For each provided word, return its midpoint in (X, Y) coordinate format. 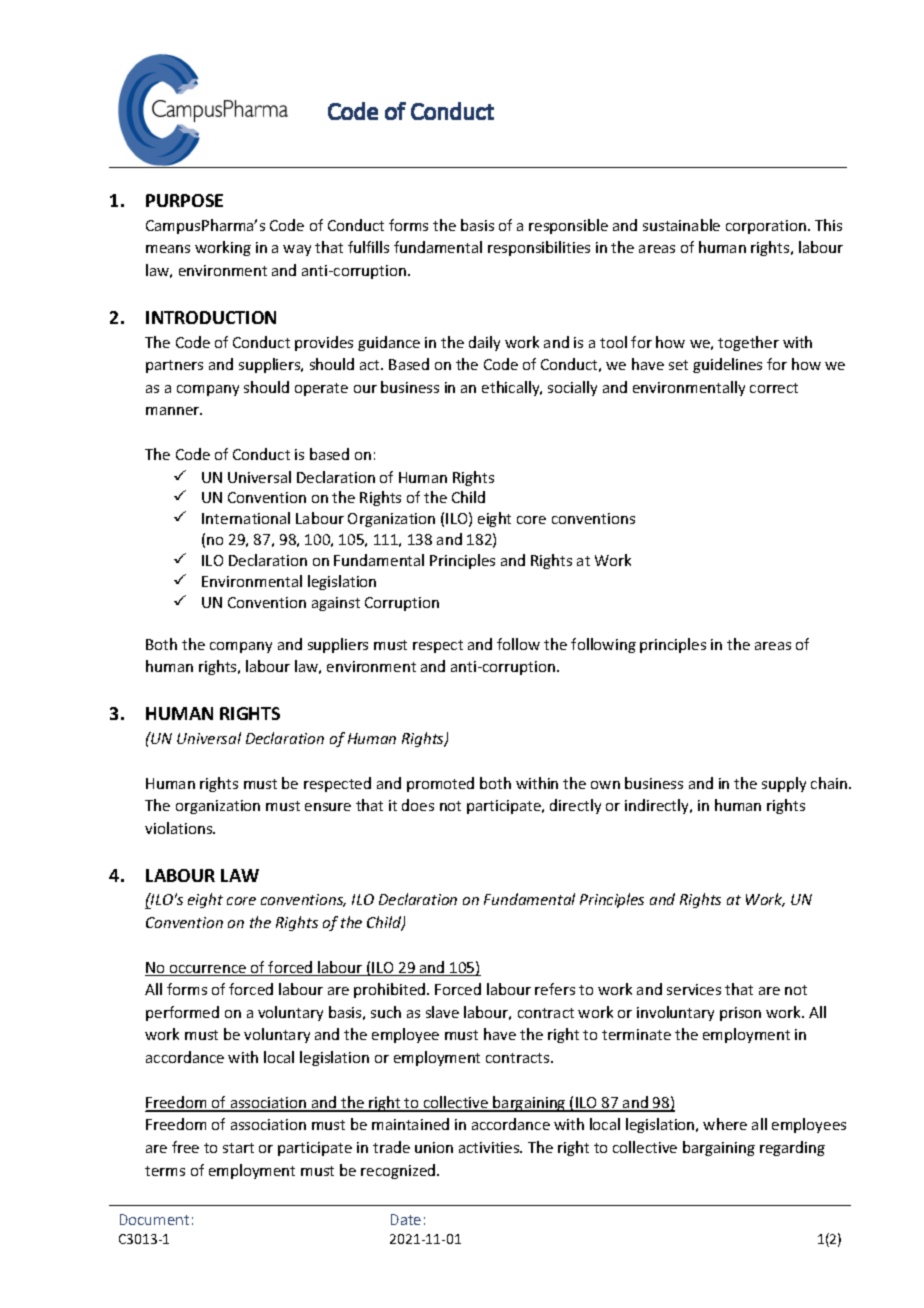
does (418, 805)
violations (179, 828)
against (336, 604)
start (238, 1148)
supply (784, 784)
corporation (766, 227)
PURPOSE (184, 200)
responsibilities (539, 248)
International (246, 518)
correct (774, 388)
